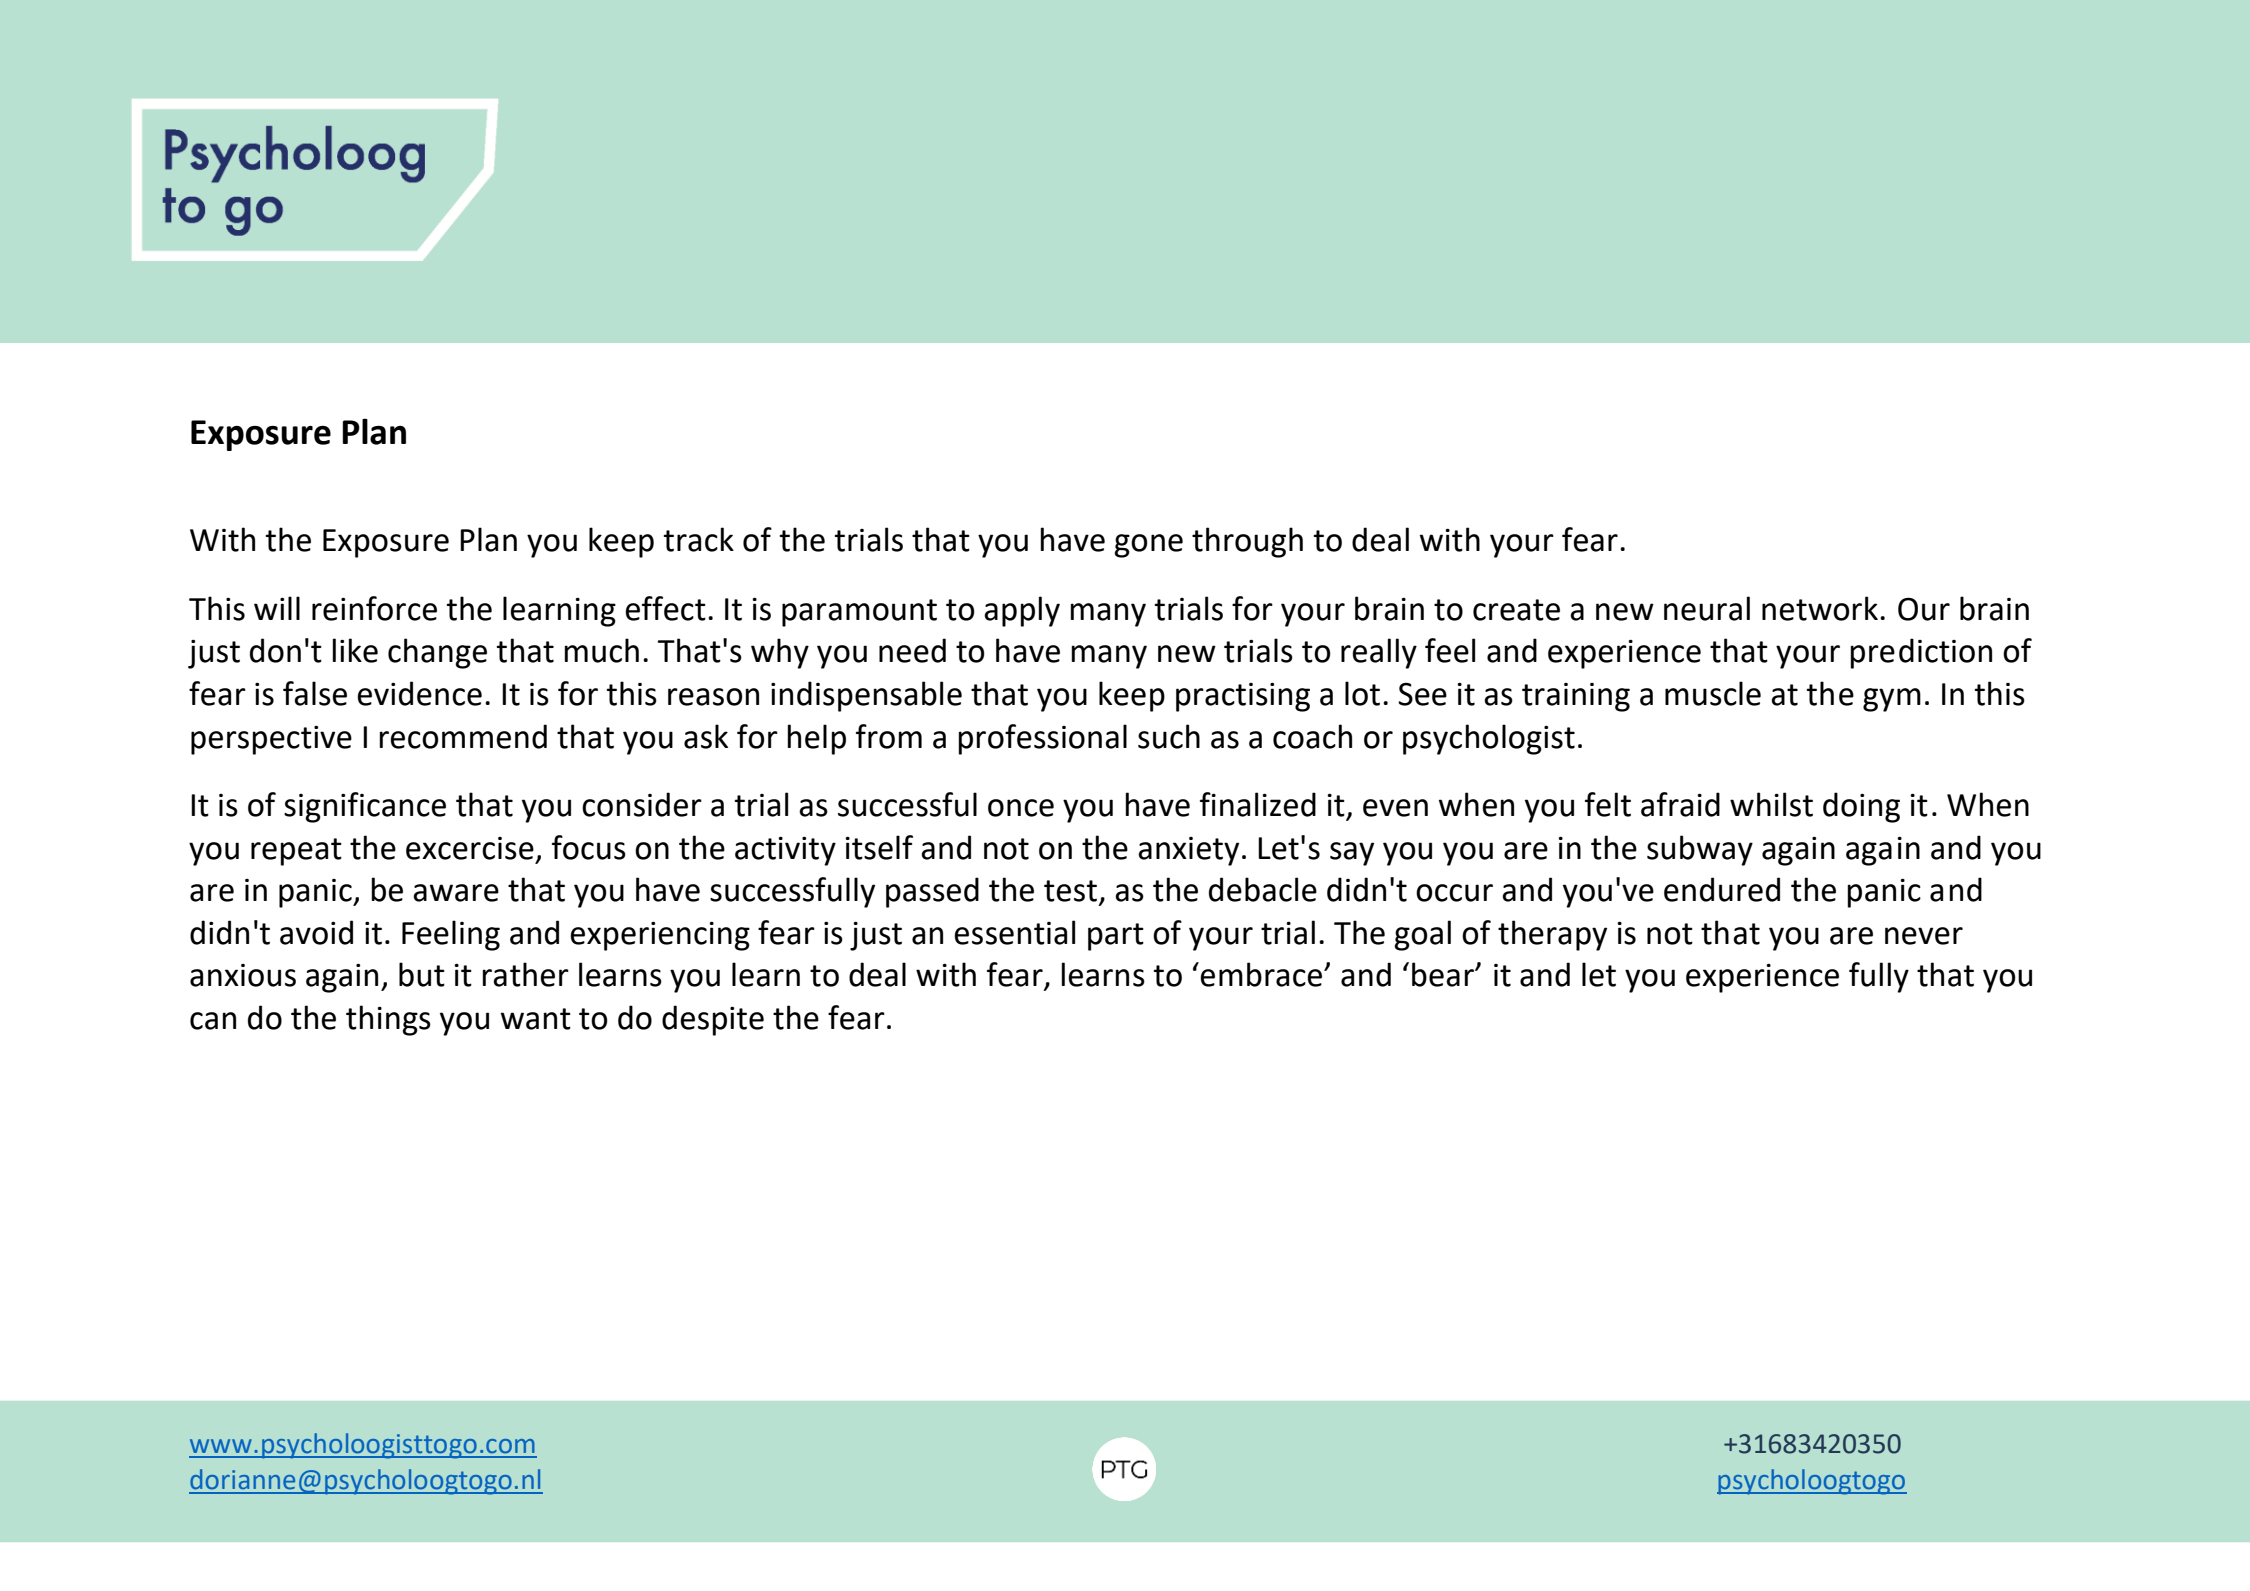  I want to click on subway, so click(1700, 850).
